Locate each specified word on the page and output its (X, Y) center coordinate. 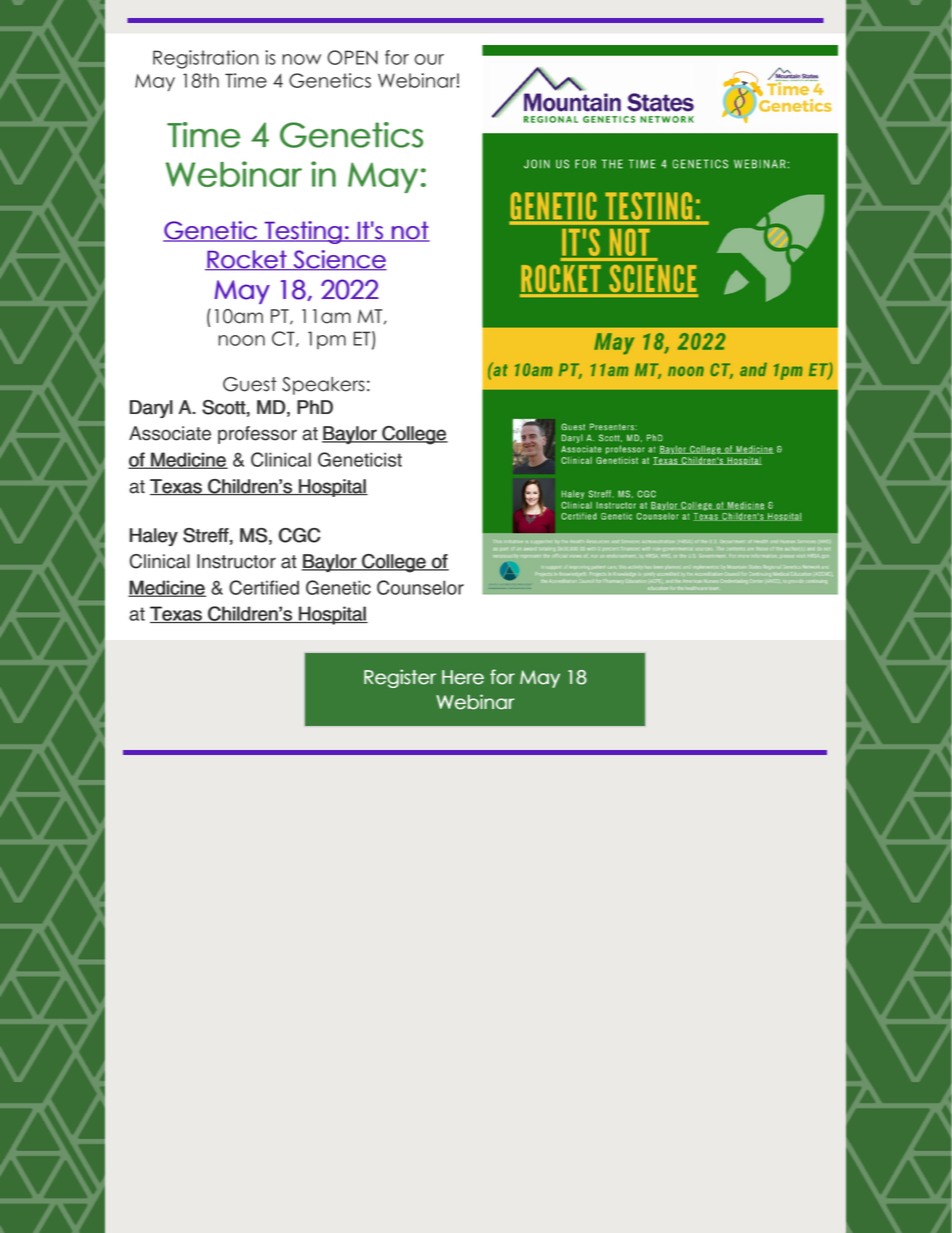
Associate (170, 433)
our (429, 59)
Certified (264, 587)
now (301, 59)
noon (241, 340)
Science (339, 260)
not (410, 231)
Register (400, 678)
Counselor (420, 587)
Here (463, 677)
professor (257, 435)
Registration (205, 59)
